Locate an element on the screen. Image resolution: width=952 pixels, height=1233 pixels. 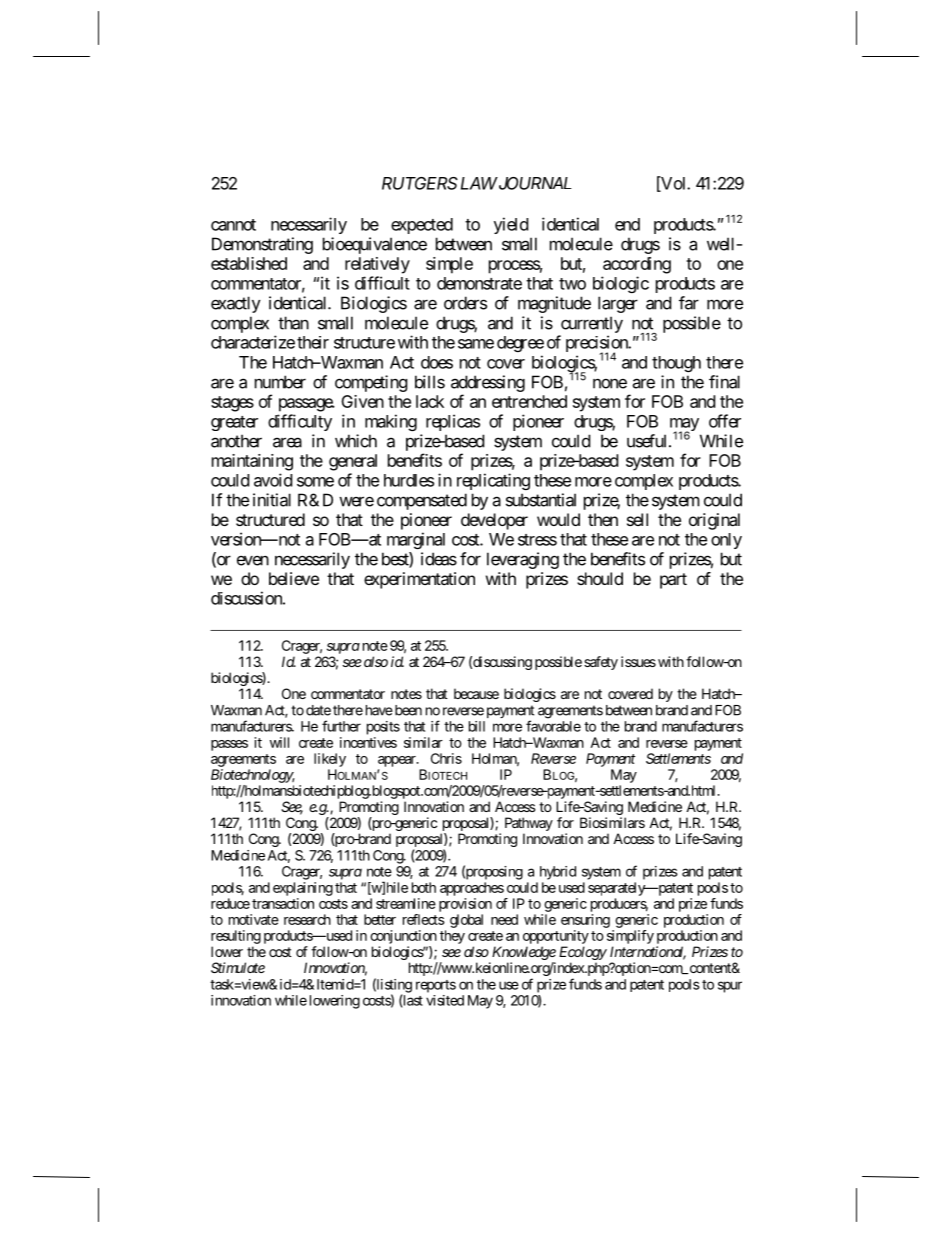
yield is located at coordinates (511, 225).
